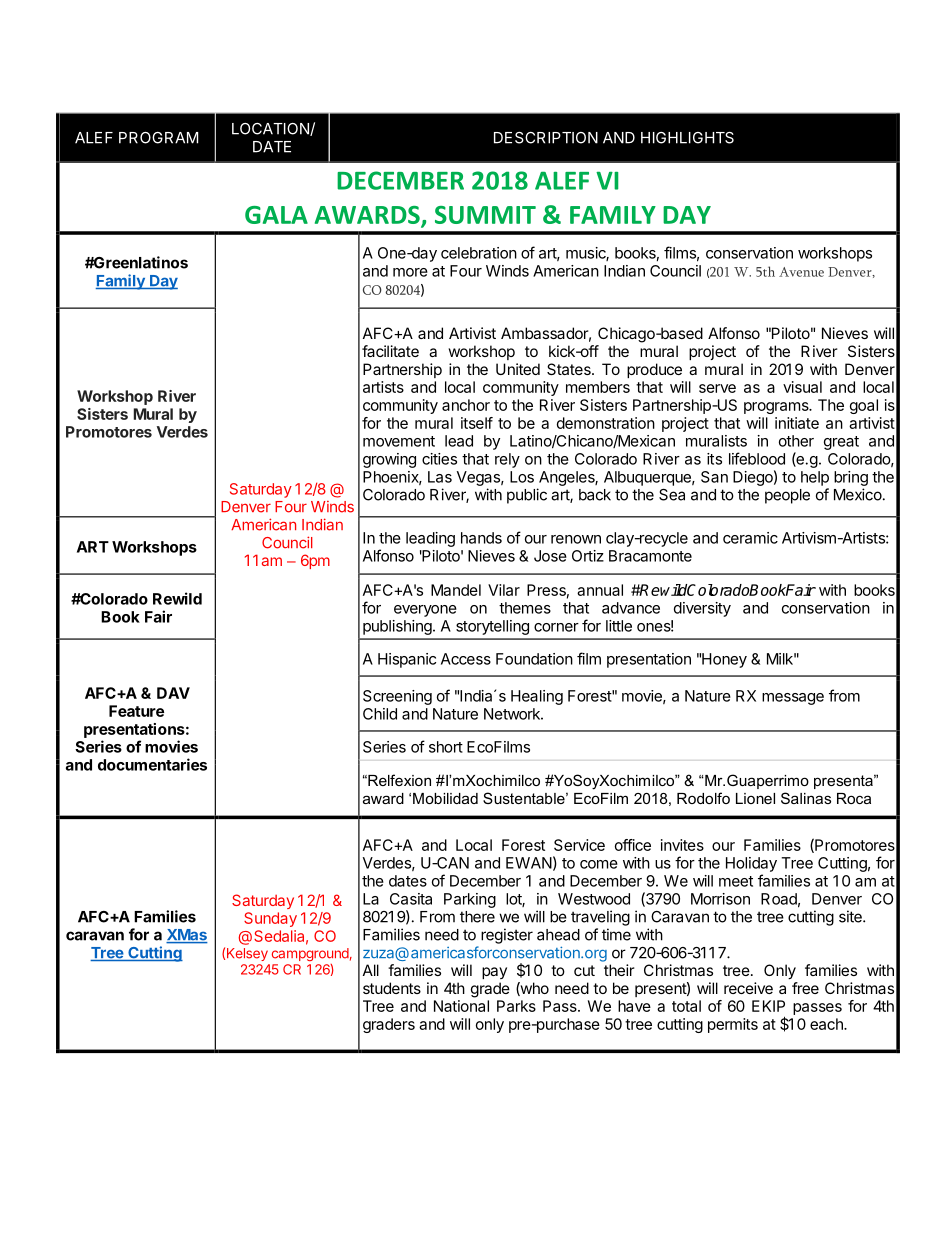  Describe the element at coordinates (270, 919) in the image. I see `Sunday` at that location.
